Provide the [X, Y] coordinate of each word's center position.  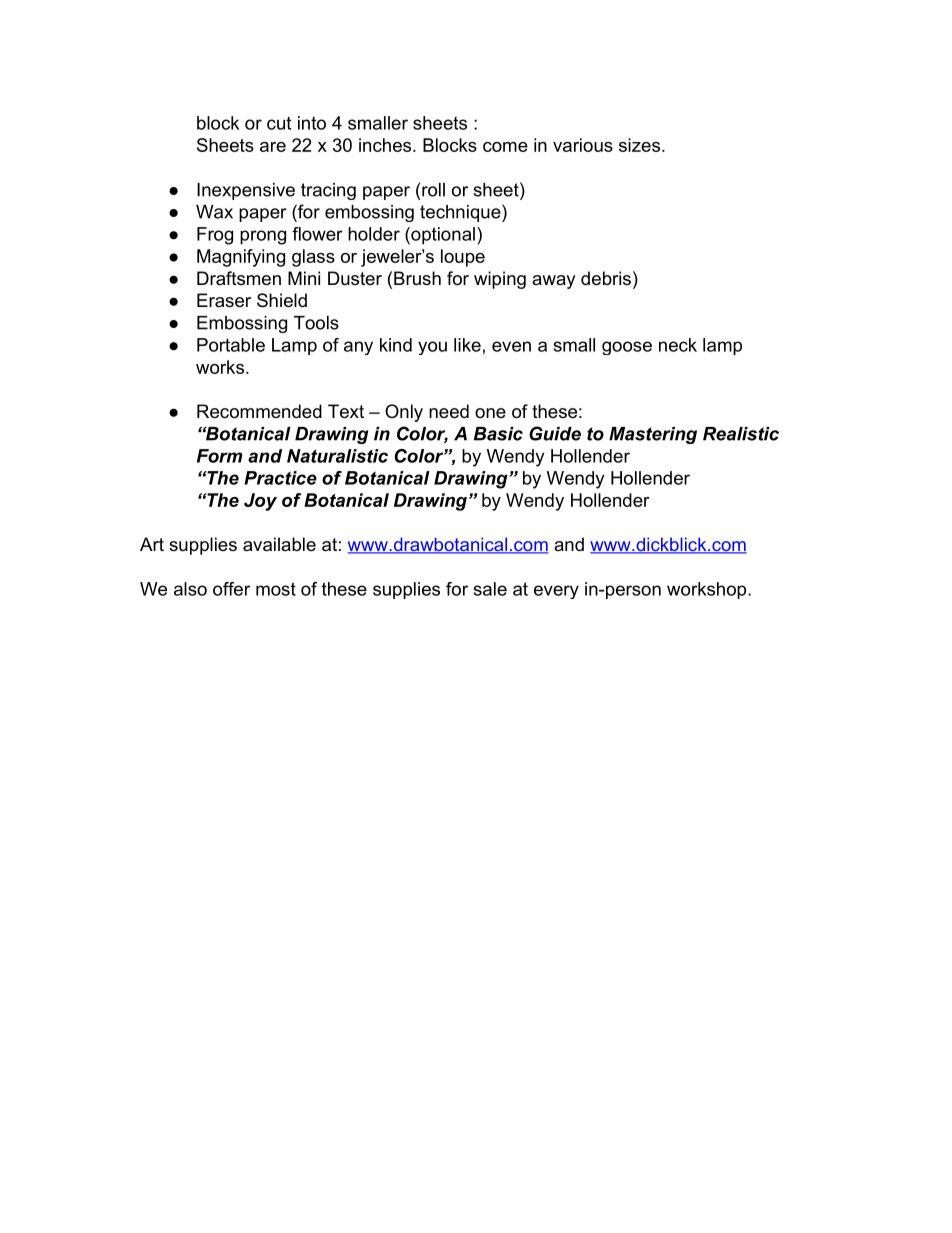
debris [606, 278]
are [273, 147]
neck [678, 345]
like [467, 345]
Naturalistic [337, 456]
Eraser [224, 300]
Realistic [741, 434]
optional [442, 236]
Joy [260, 502]
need [449, 411]
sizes [639, 145]
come [505, 147]
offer [231, 589]
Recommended [259, 411]
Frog [215, 236]
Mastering [653, 435]
